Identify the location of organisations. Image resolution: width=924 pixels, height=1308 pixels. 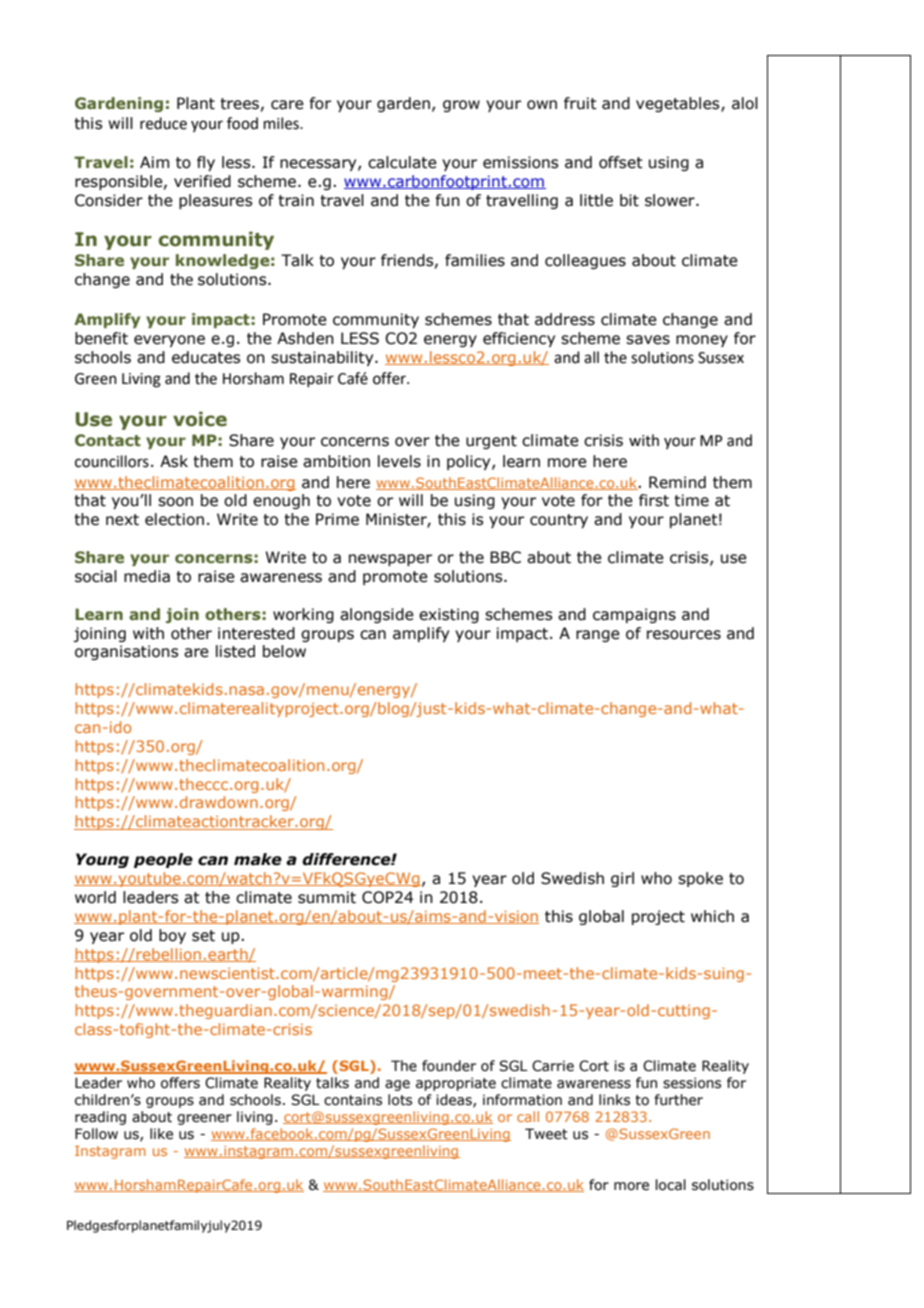
(126, 652).
